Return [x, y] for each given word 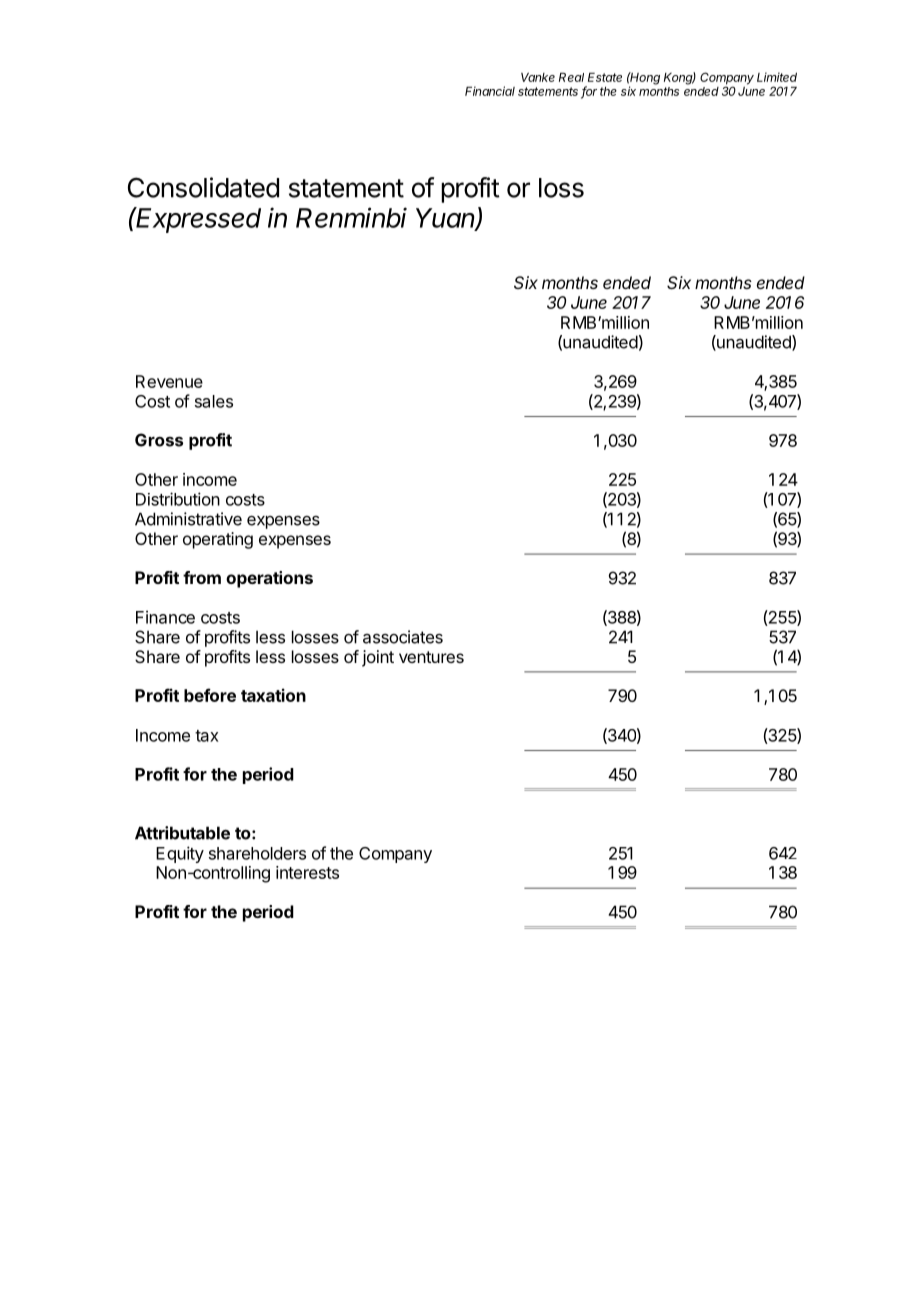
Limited [777, 77]
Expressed [198, 220]
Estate [605, 77]
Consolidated [203, 187]
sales [214, 401]
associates [403, 637]
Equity [180, 854]
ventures [431, 657]
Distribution [178, 499]
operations [269, 579]
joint [378, 658]
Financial [490, 91]
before [210, 695]
